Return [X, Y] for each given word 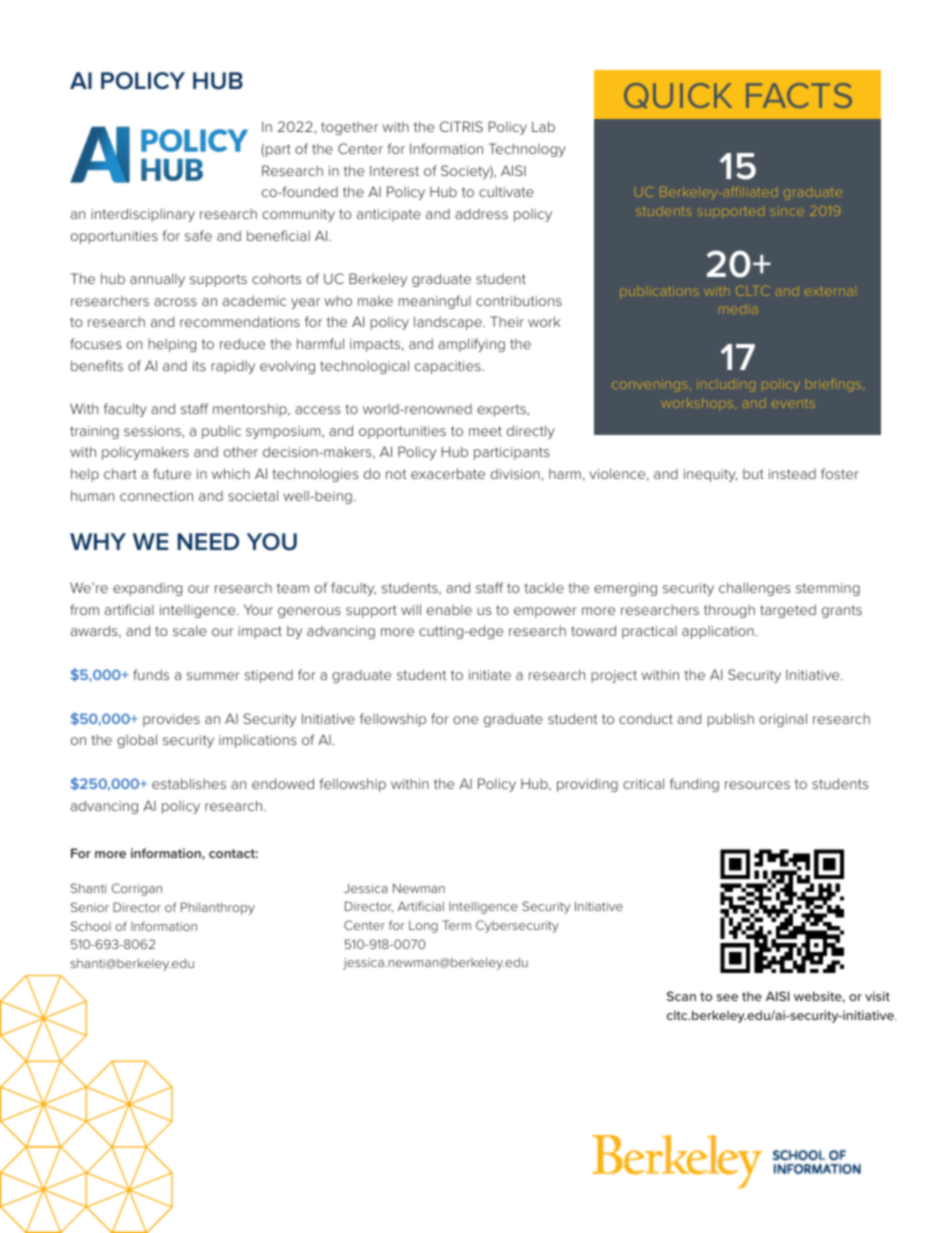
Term [457, 925]
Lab [543, 126]
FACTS [799, 95]
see [727, 997]
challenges [754, 589]
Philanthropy [218, 908]
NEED [208, 541]
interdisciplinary [143, 215]
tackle [544, 587]
